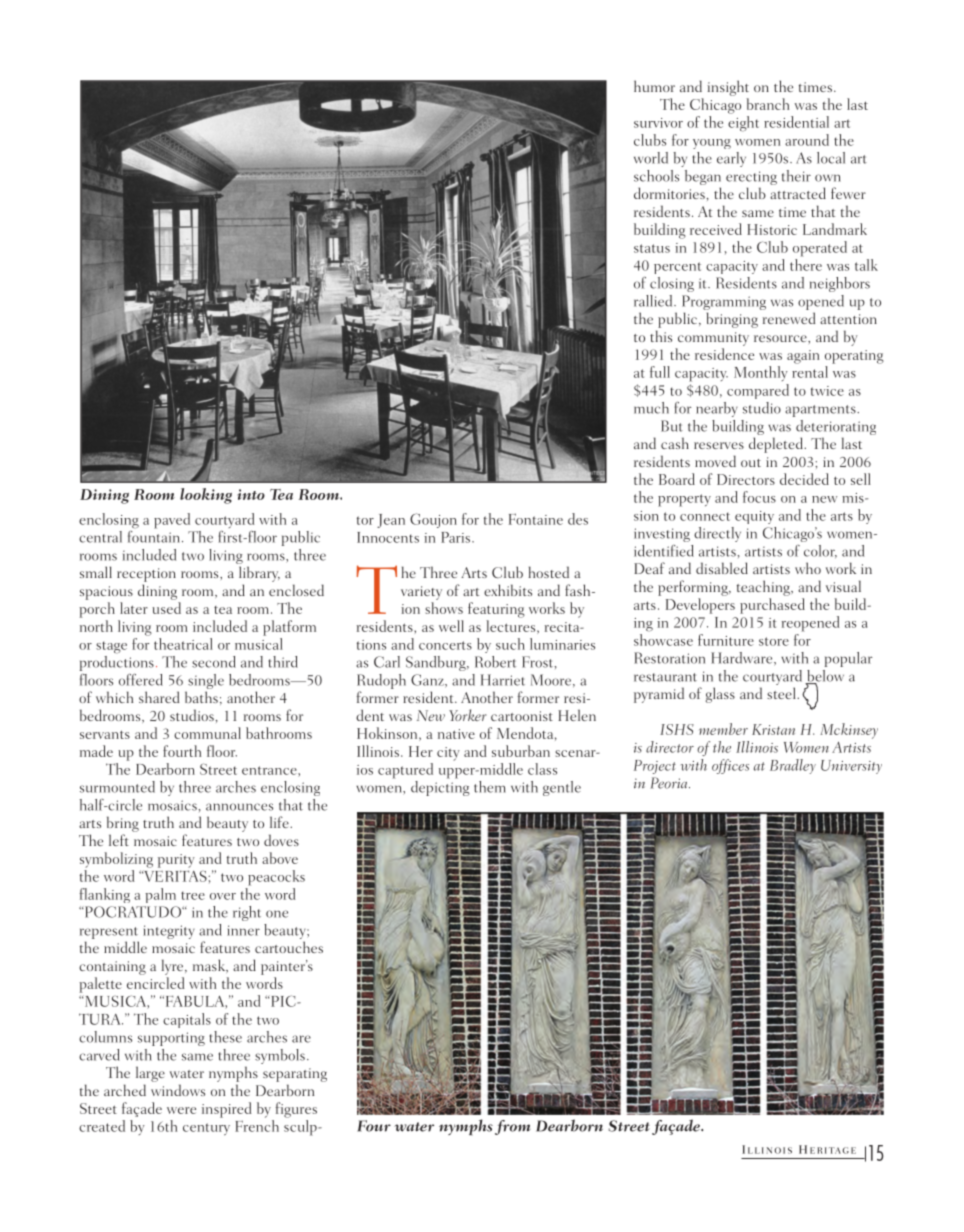  I want to click on communal, so click(207, 733).
